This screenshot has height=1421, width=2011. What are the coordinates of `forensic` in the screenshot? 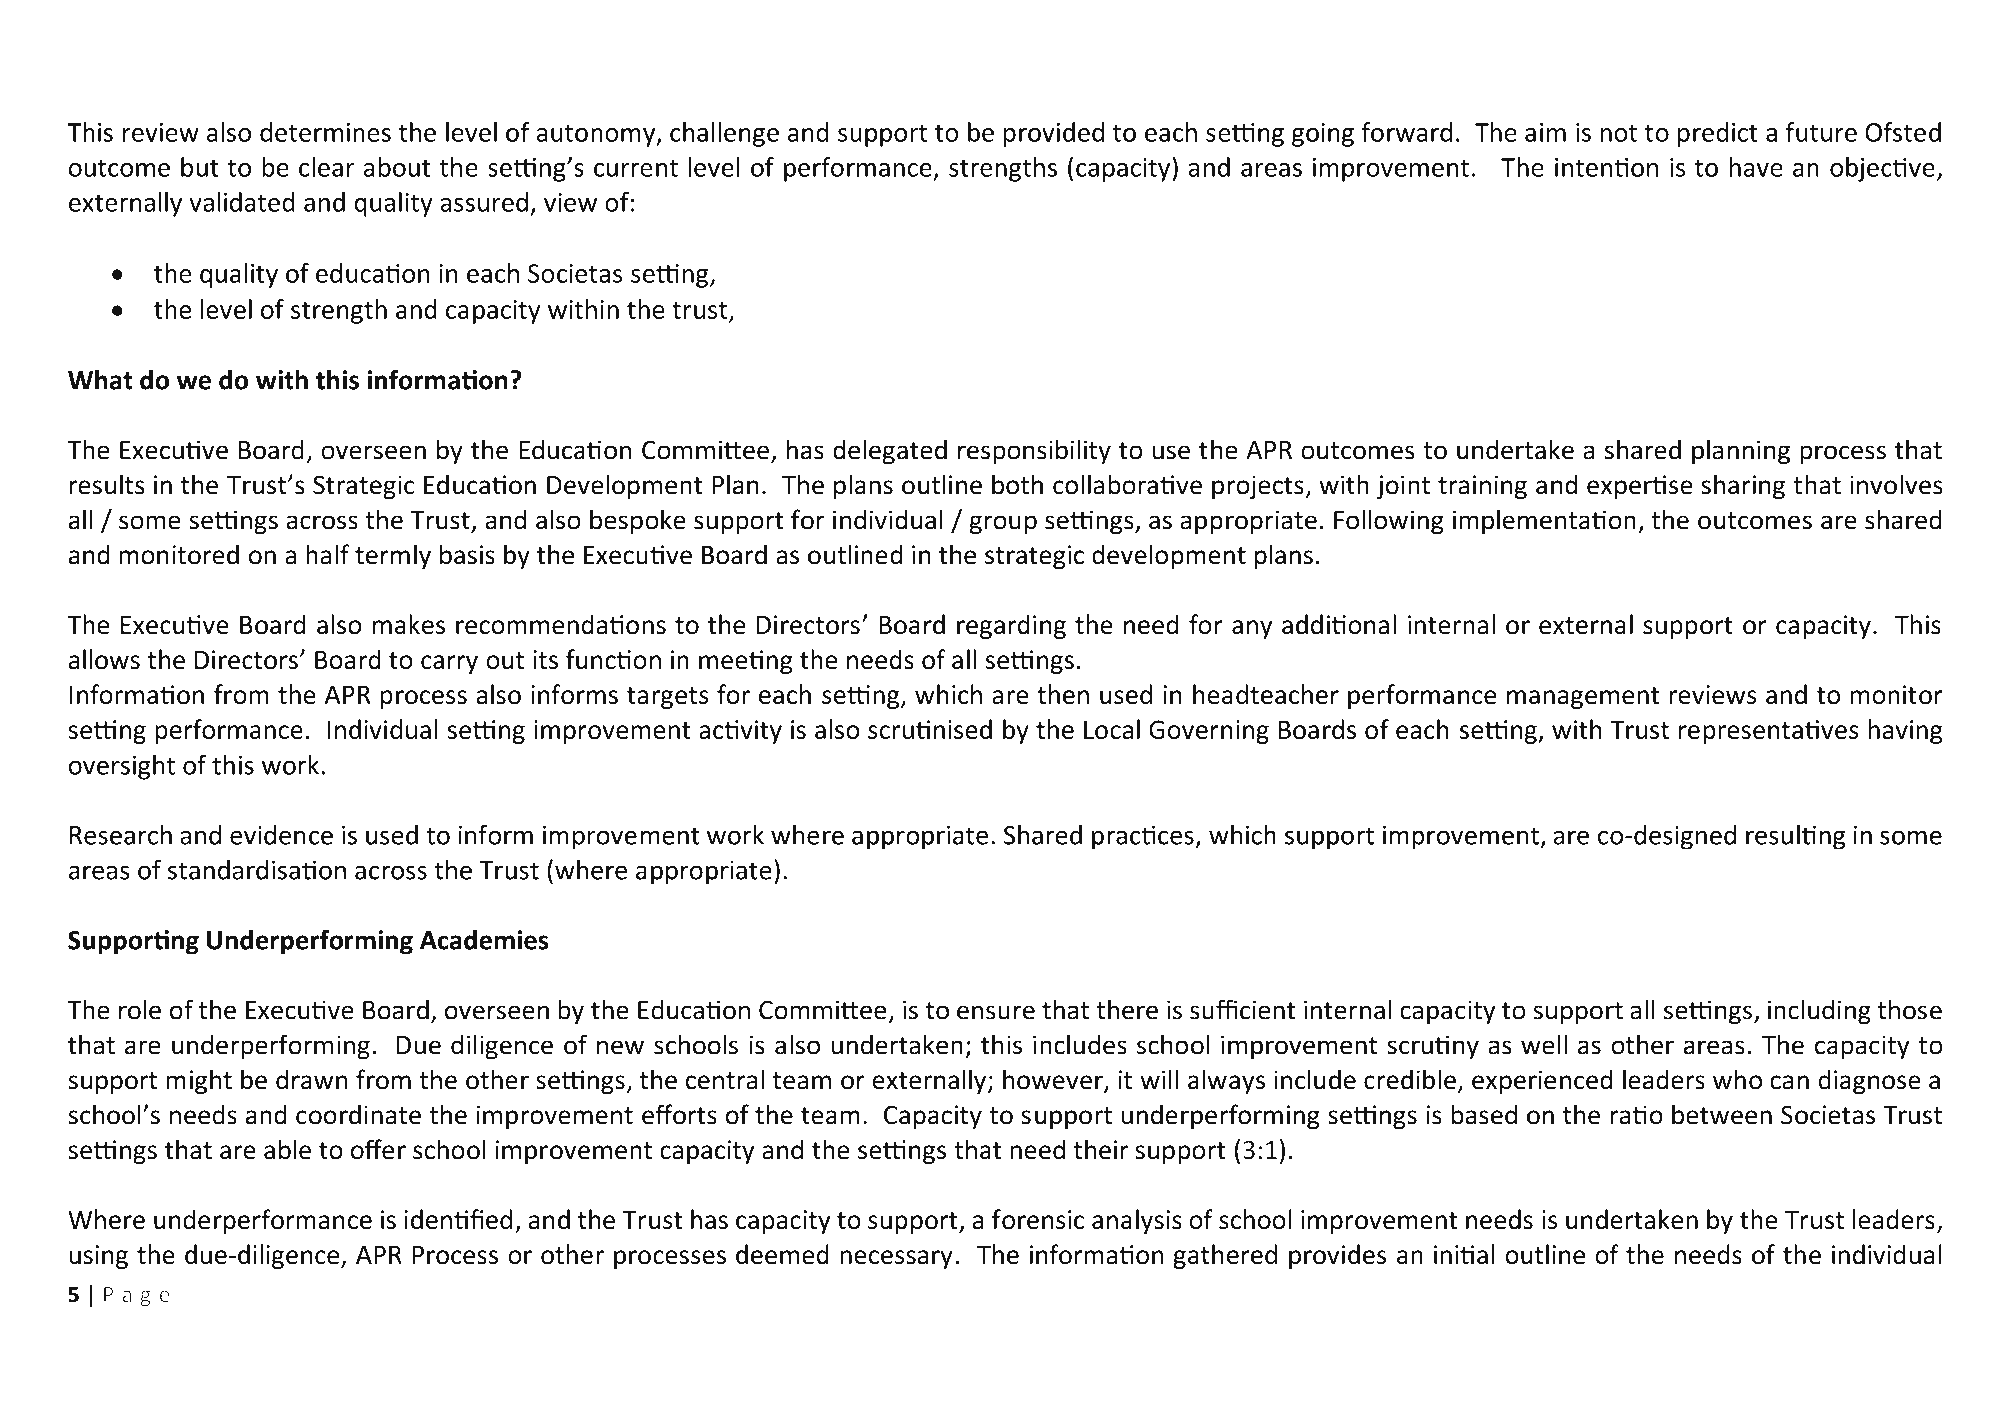 It's located at (1038, 1219).
